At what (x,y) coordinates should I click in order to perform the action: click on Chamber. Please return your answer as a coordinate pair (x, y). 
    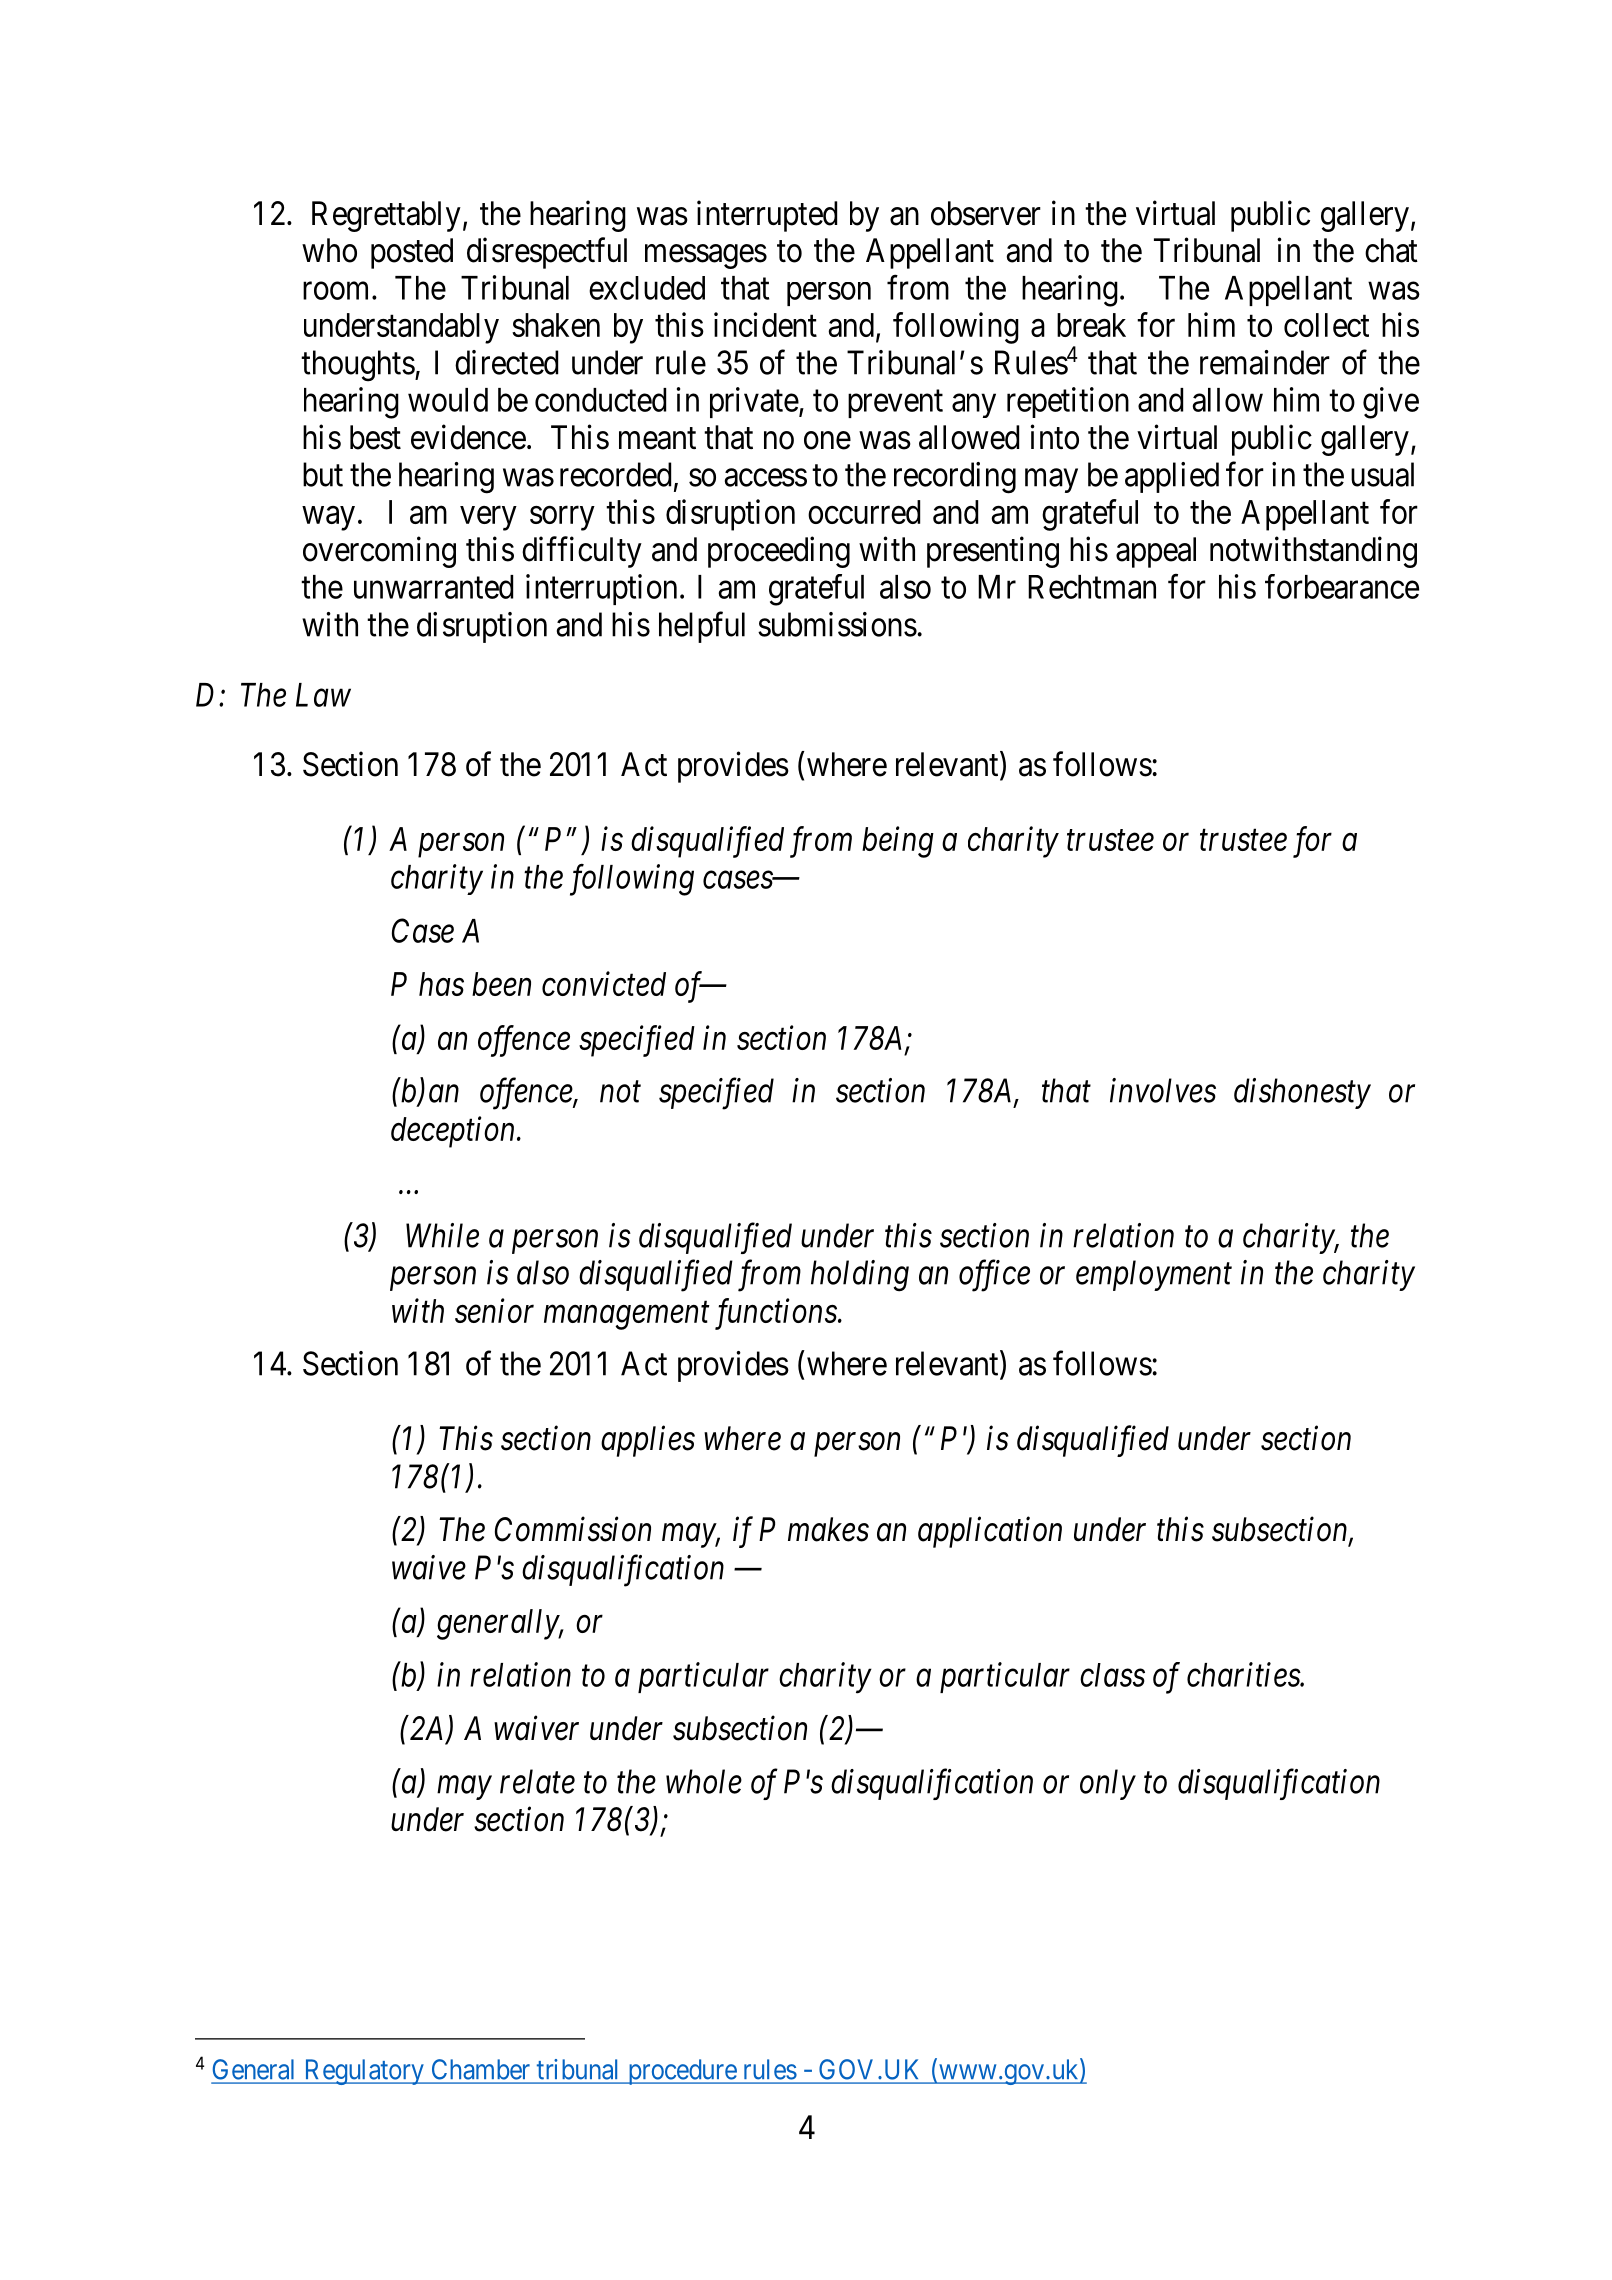
    Looking at the image, I should click on (480, 2069).
